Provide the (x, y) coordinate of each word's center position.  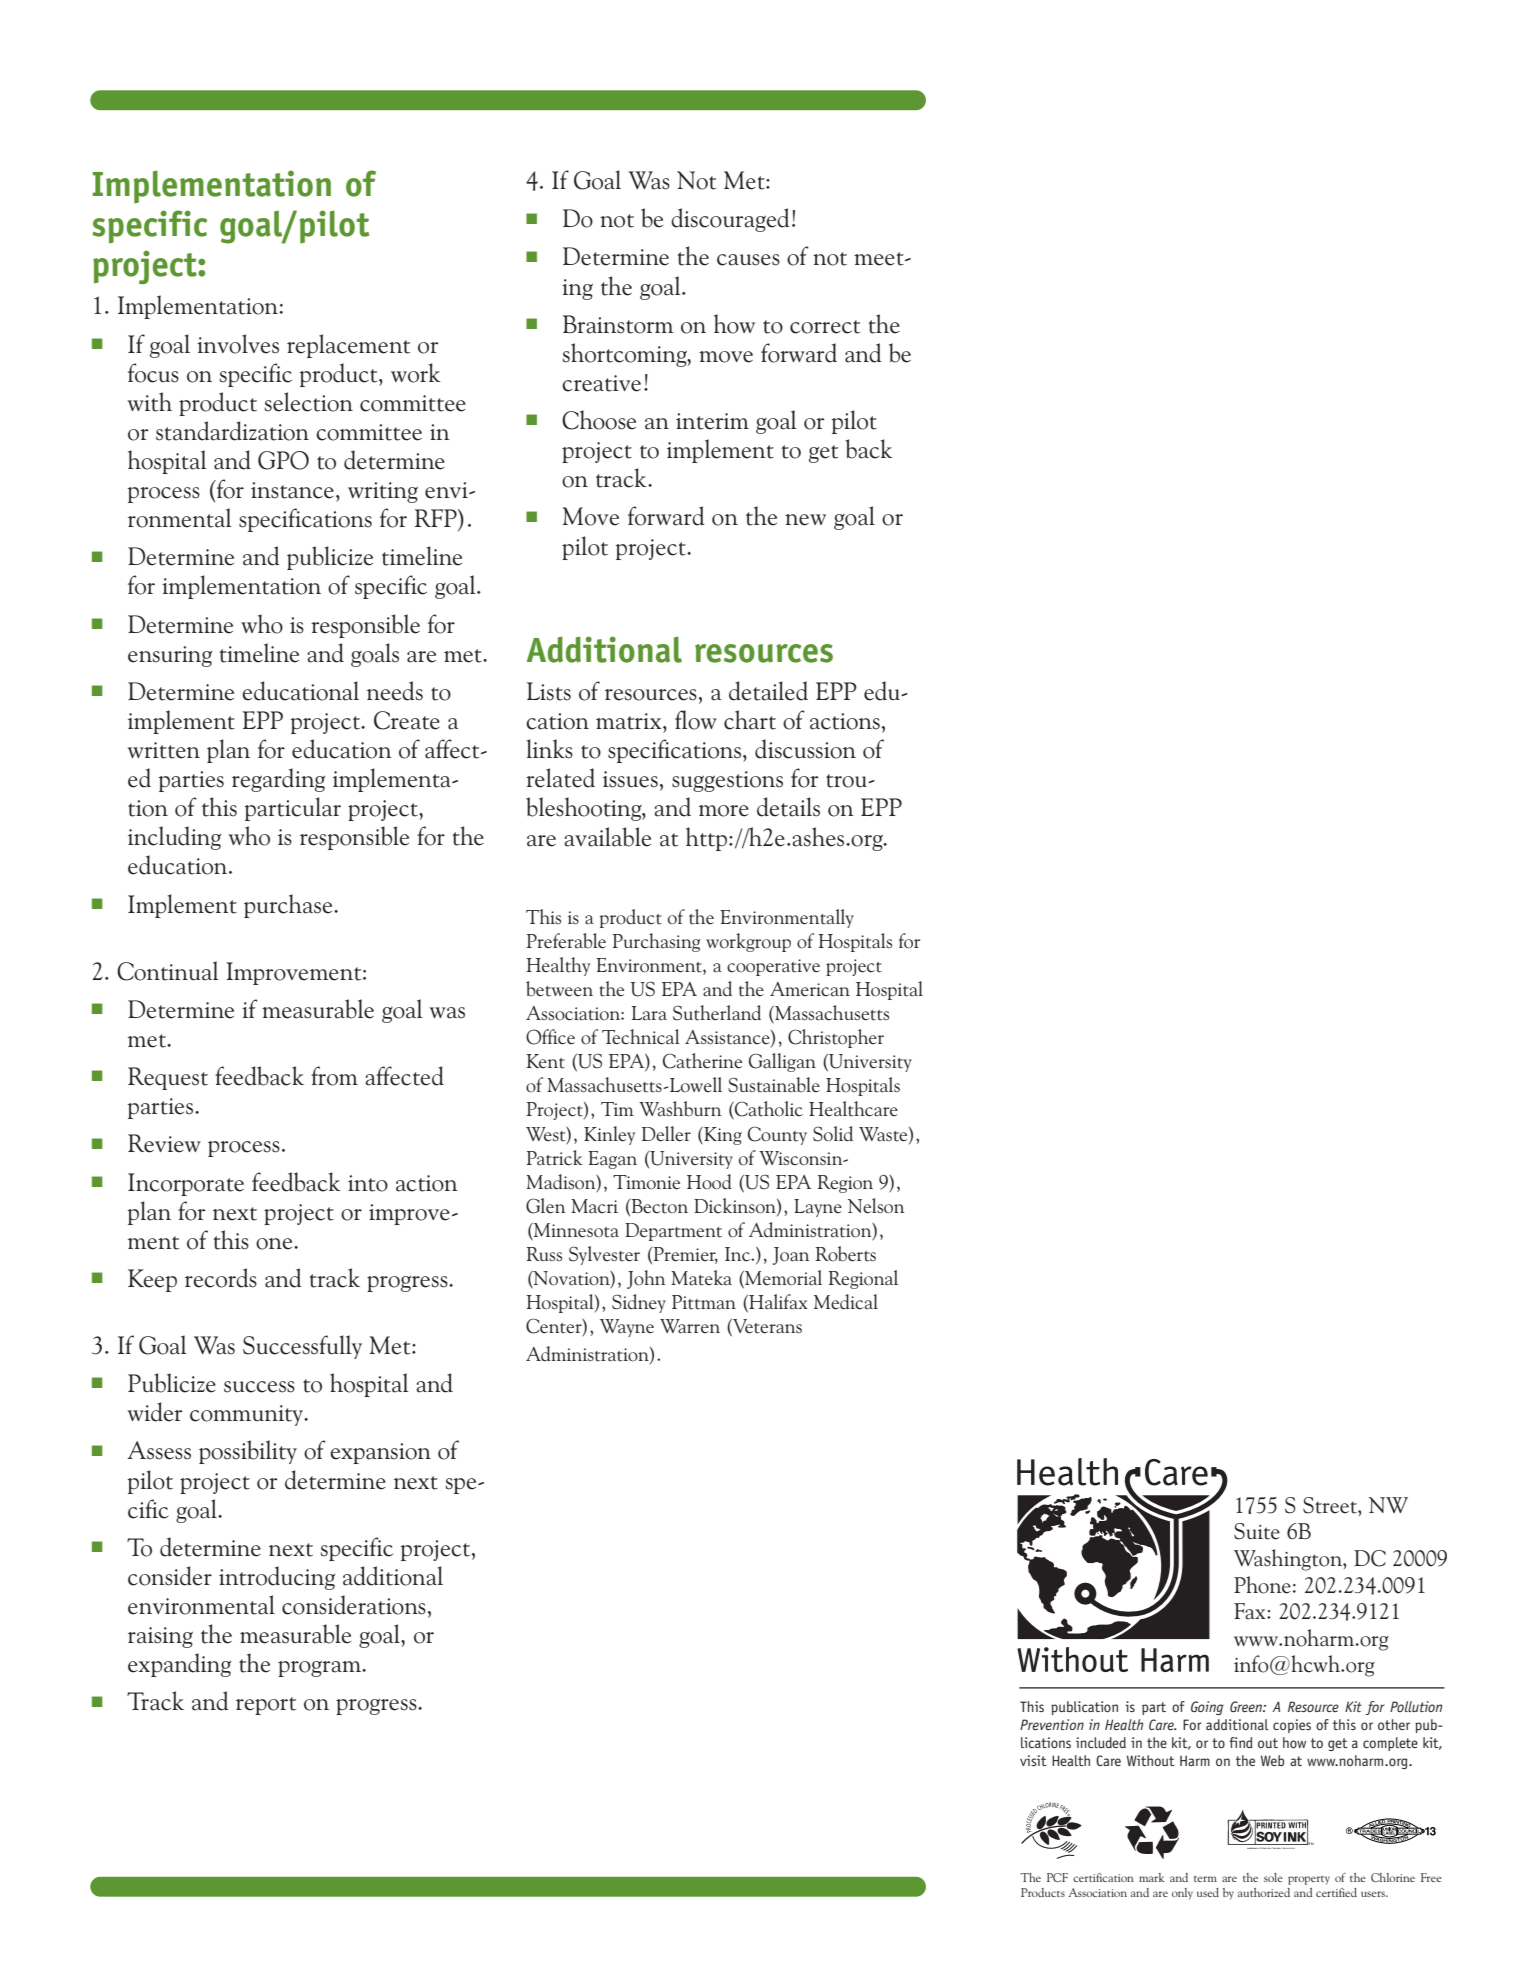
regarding (278, 780)
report (266, 1706)
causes (748, 260)
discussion (805, 749)
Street (1331, 1505)
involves (238, 344)
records (221, 1278)
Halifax (777, 1303)
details (788, 807)
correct (825, 327)
